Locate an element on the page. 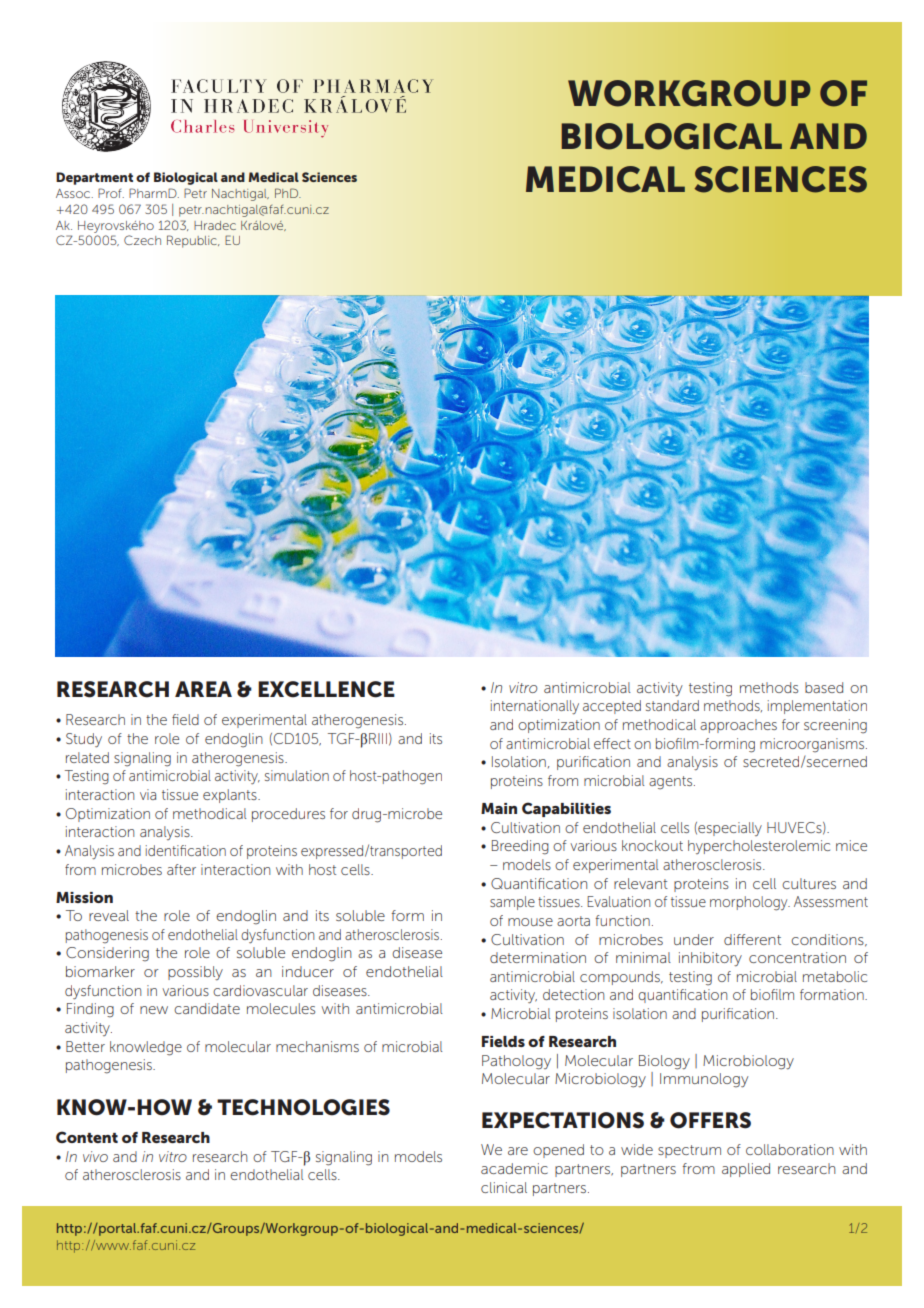 The width and height of the document is (924, 1308). vivo is located at coordinates (95, 1156).
